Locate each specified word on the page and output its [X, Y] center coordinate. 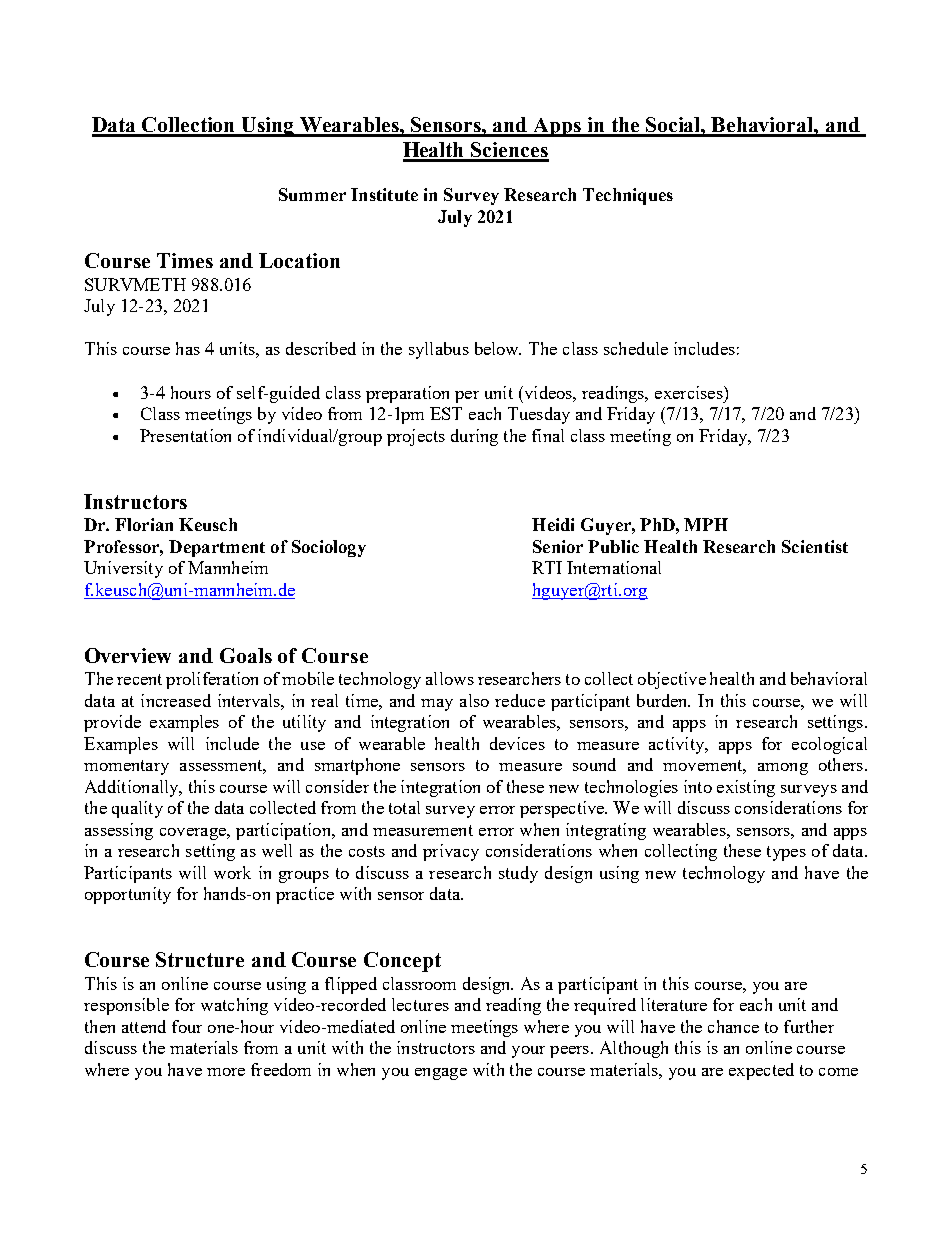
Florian [144, 524]
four [187, 1026]
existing [746, 788]
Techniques [628, 196]
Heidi [553, 524]
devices [517, 743]
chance [733, 1026]
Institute [384, 194]
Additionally [133, 788]
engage [441, 1074]
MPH [706, 524]
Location [299, 260]
